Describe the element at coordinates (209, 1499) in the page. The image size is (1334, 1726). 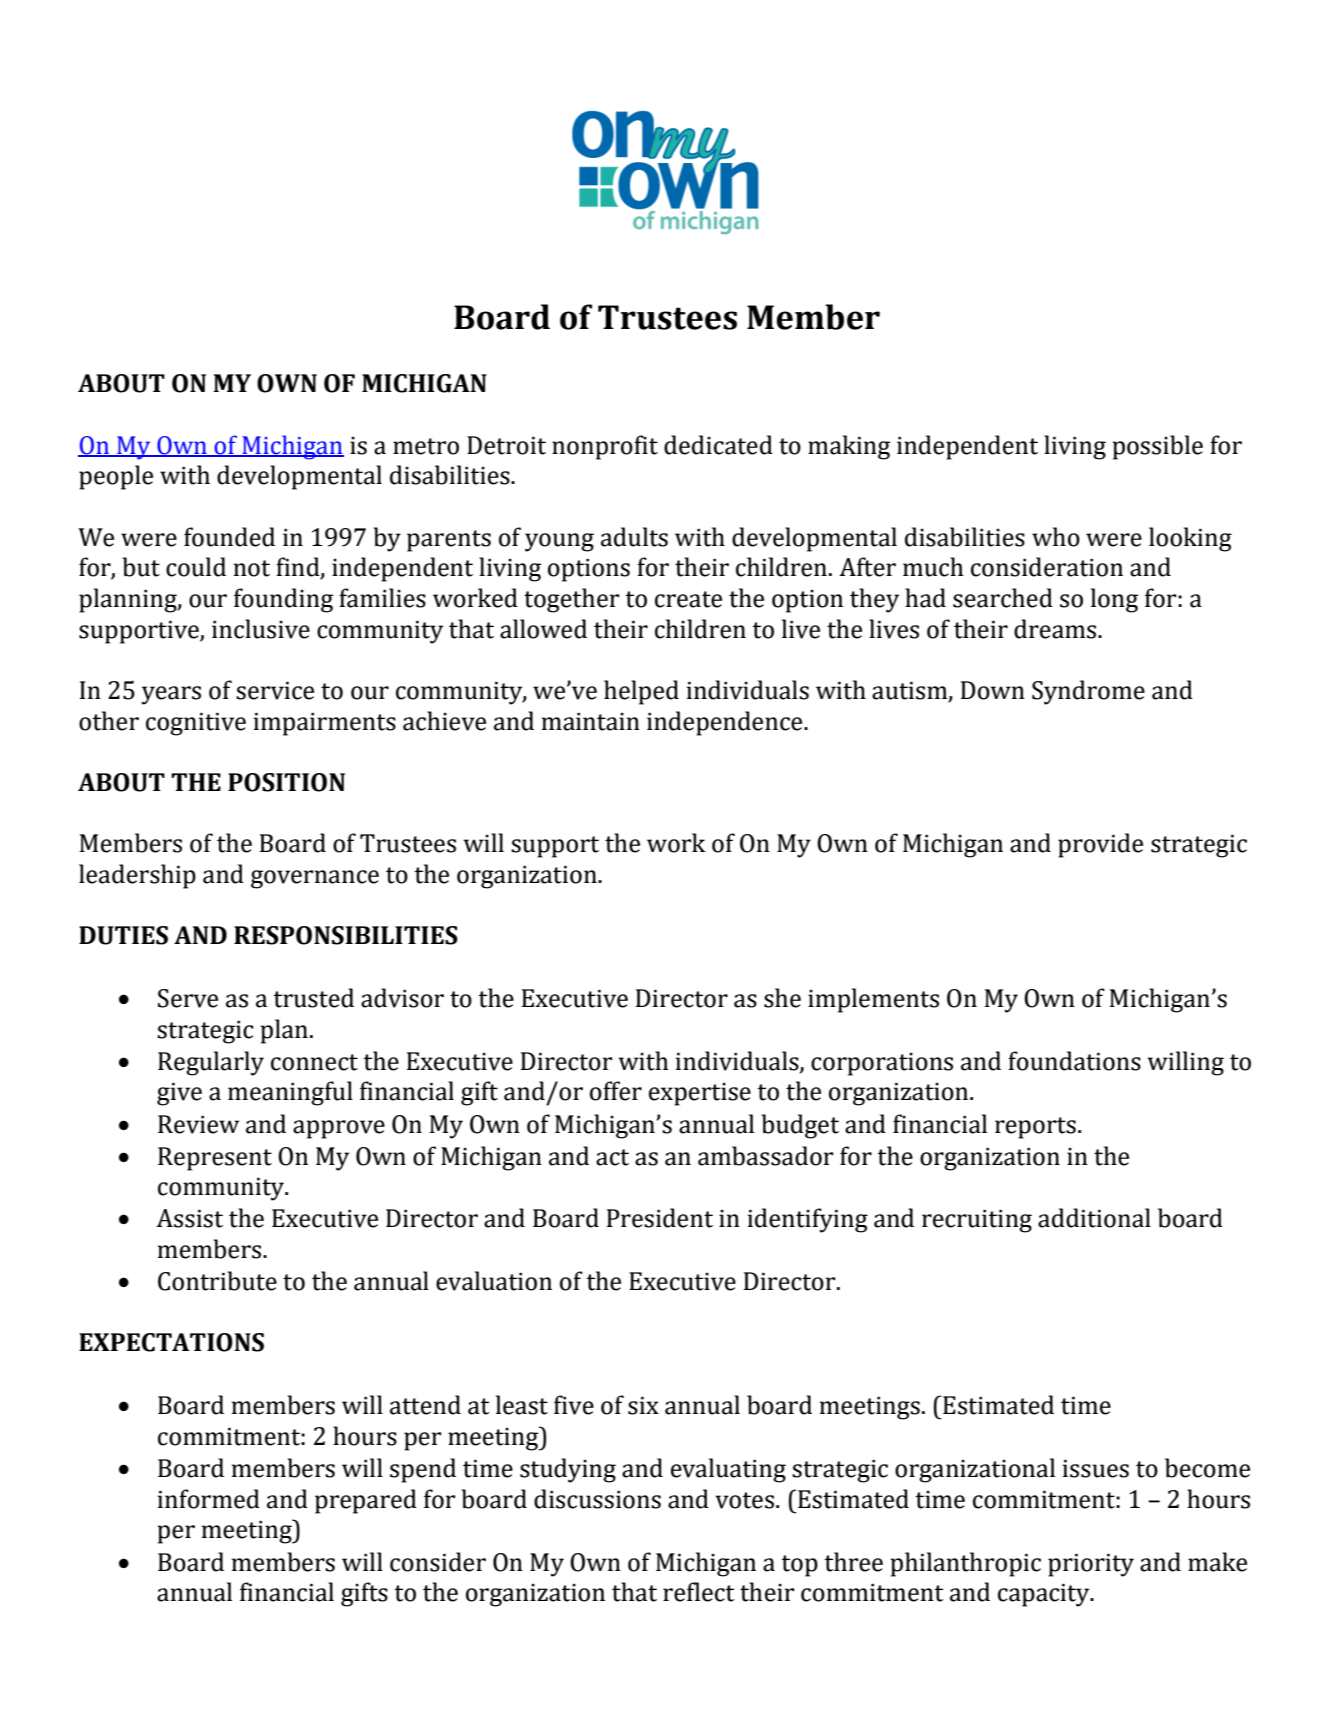
I see `informed` at that location.
